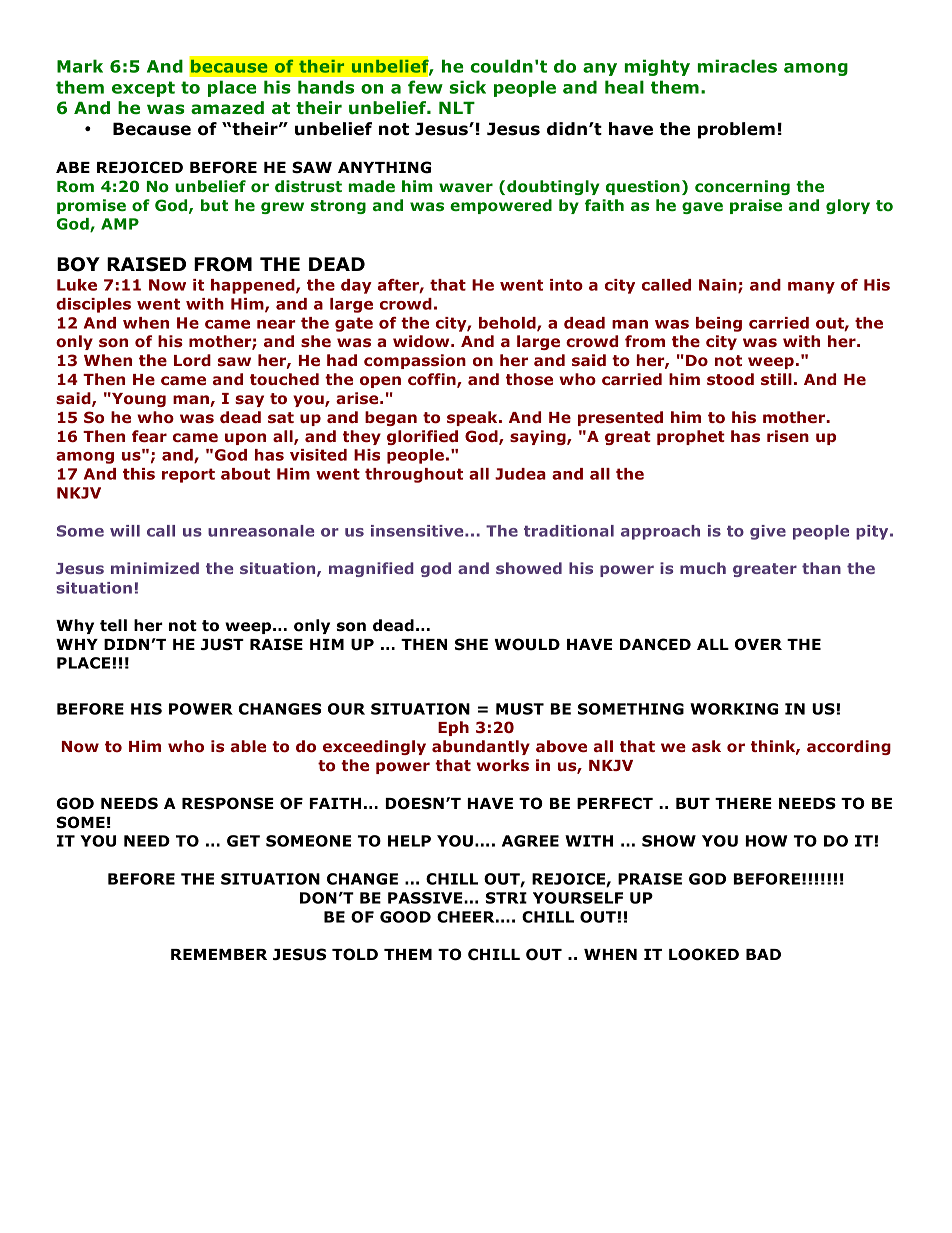 This screenshot has height=1233, width=952. Describe the element at coordinates (222, 644) in the screenshot. I see `JUST` at that location.
